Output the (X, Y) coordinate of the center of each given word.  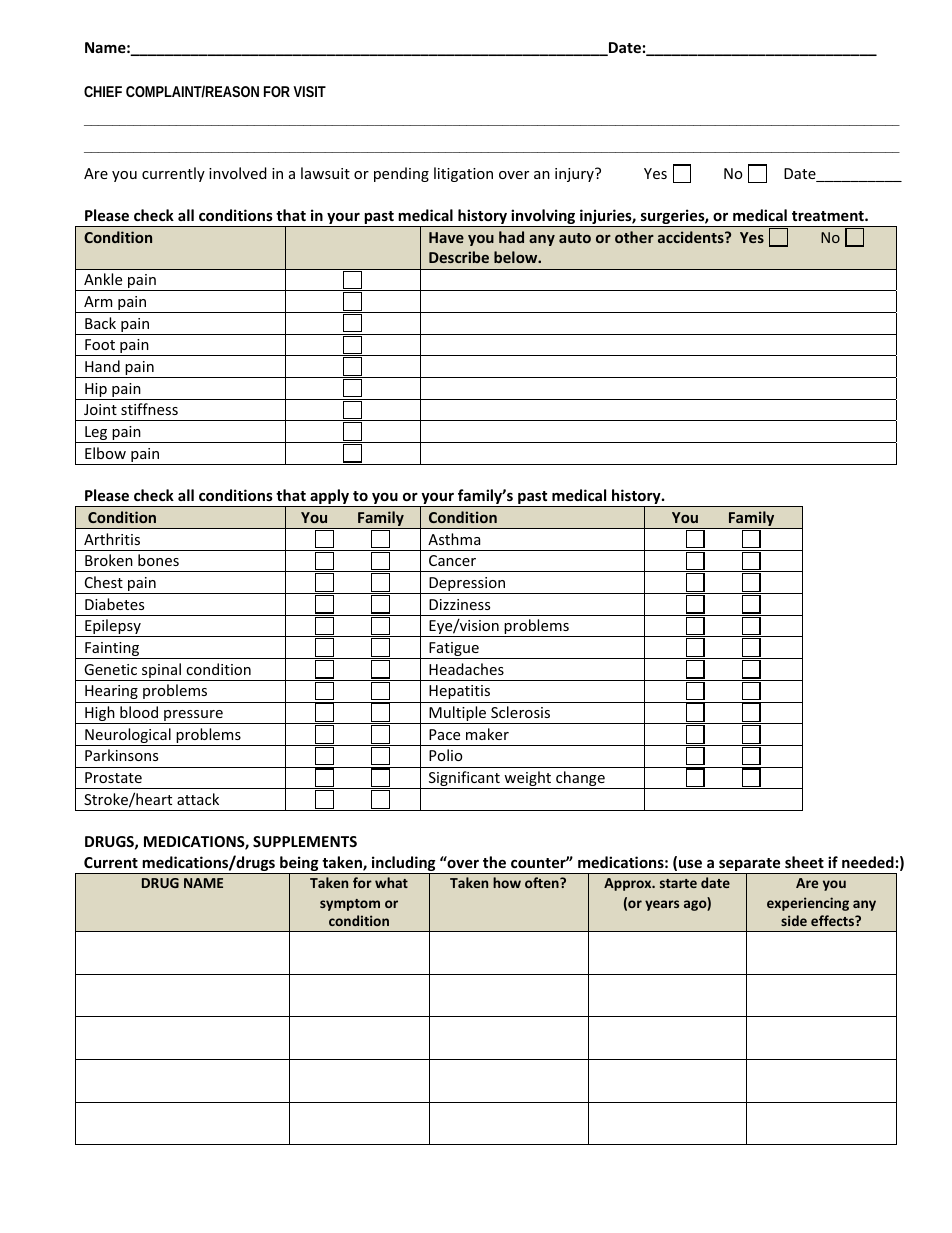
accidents (692, 237)
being (299, 865)
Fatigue (454, 650)
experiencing (808, 904)
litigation (463, 174)
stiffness (149, 409)
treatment (829, 216)
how (507, 882)
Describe (459, 257)
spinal (162, 672)
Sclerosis (520, 712)
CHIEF (103, 91)
